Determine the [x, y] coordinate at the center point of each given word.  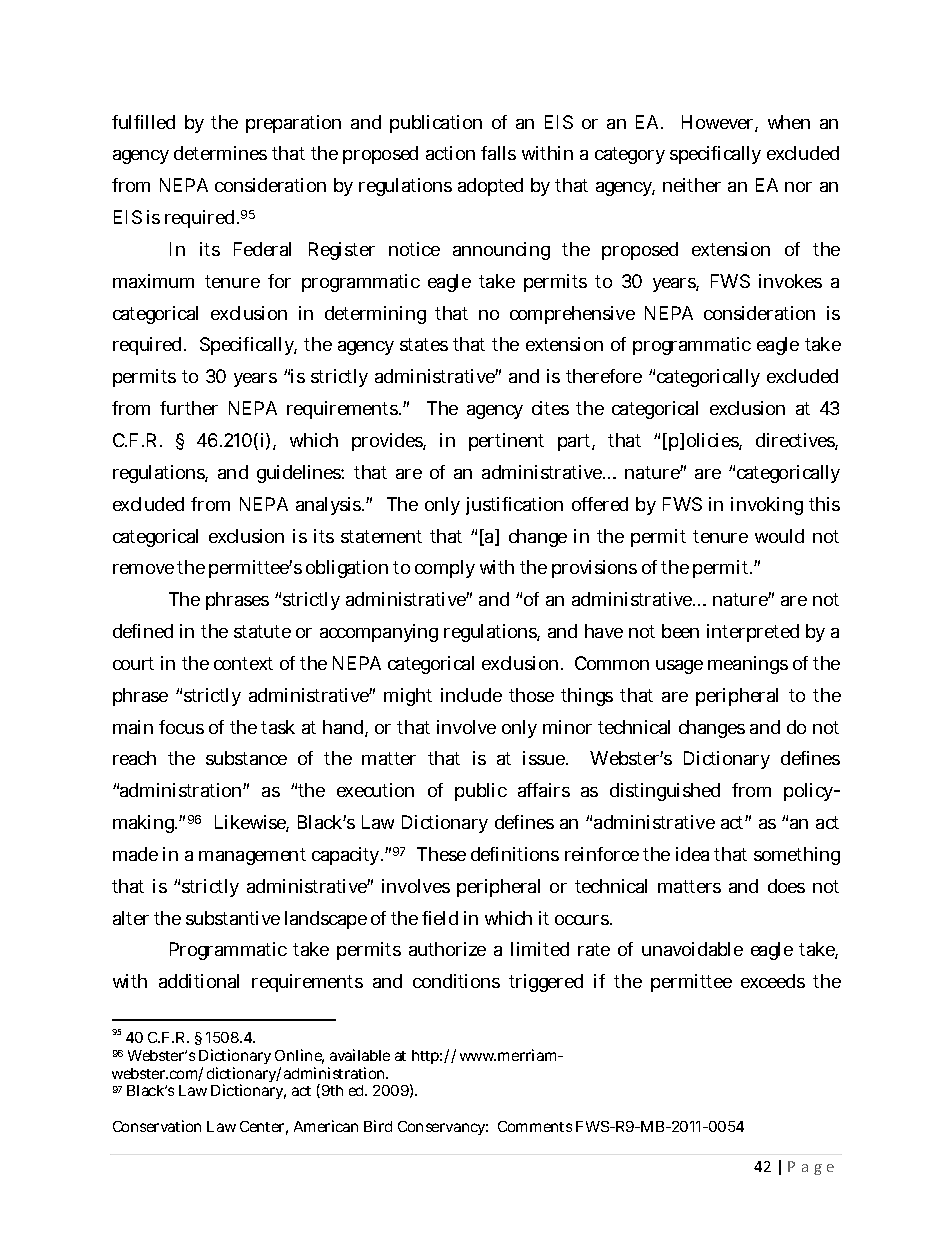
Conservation [157, 1126]
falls [498, 153]
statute [262, 631]
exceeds [773, 981]
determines [220, 153]
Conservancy [443, 1128]
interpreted [753, 633]
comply [445, 569]
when [789, 122]
